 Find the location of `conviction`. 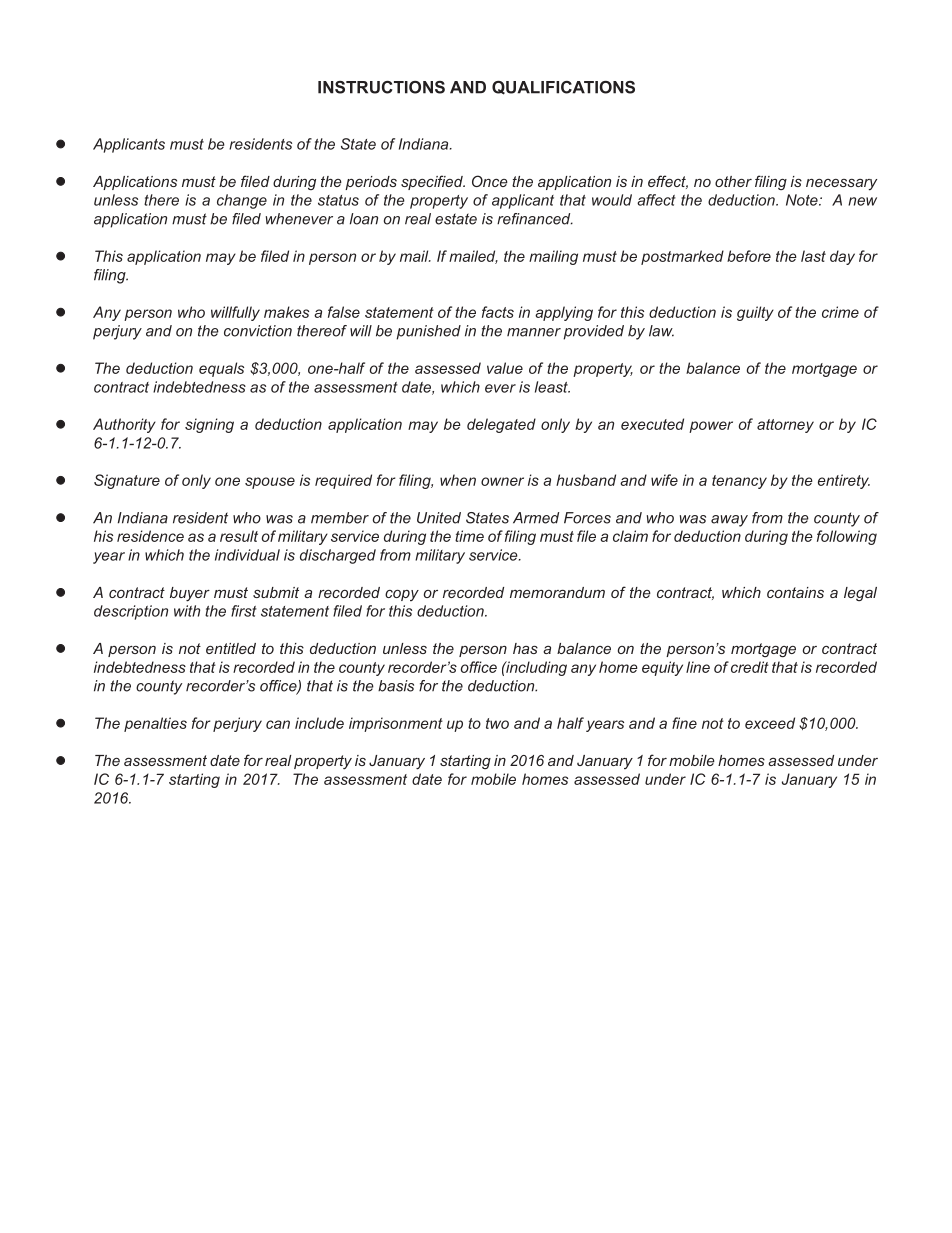

conviction is located at coordinates (258, 331).
